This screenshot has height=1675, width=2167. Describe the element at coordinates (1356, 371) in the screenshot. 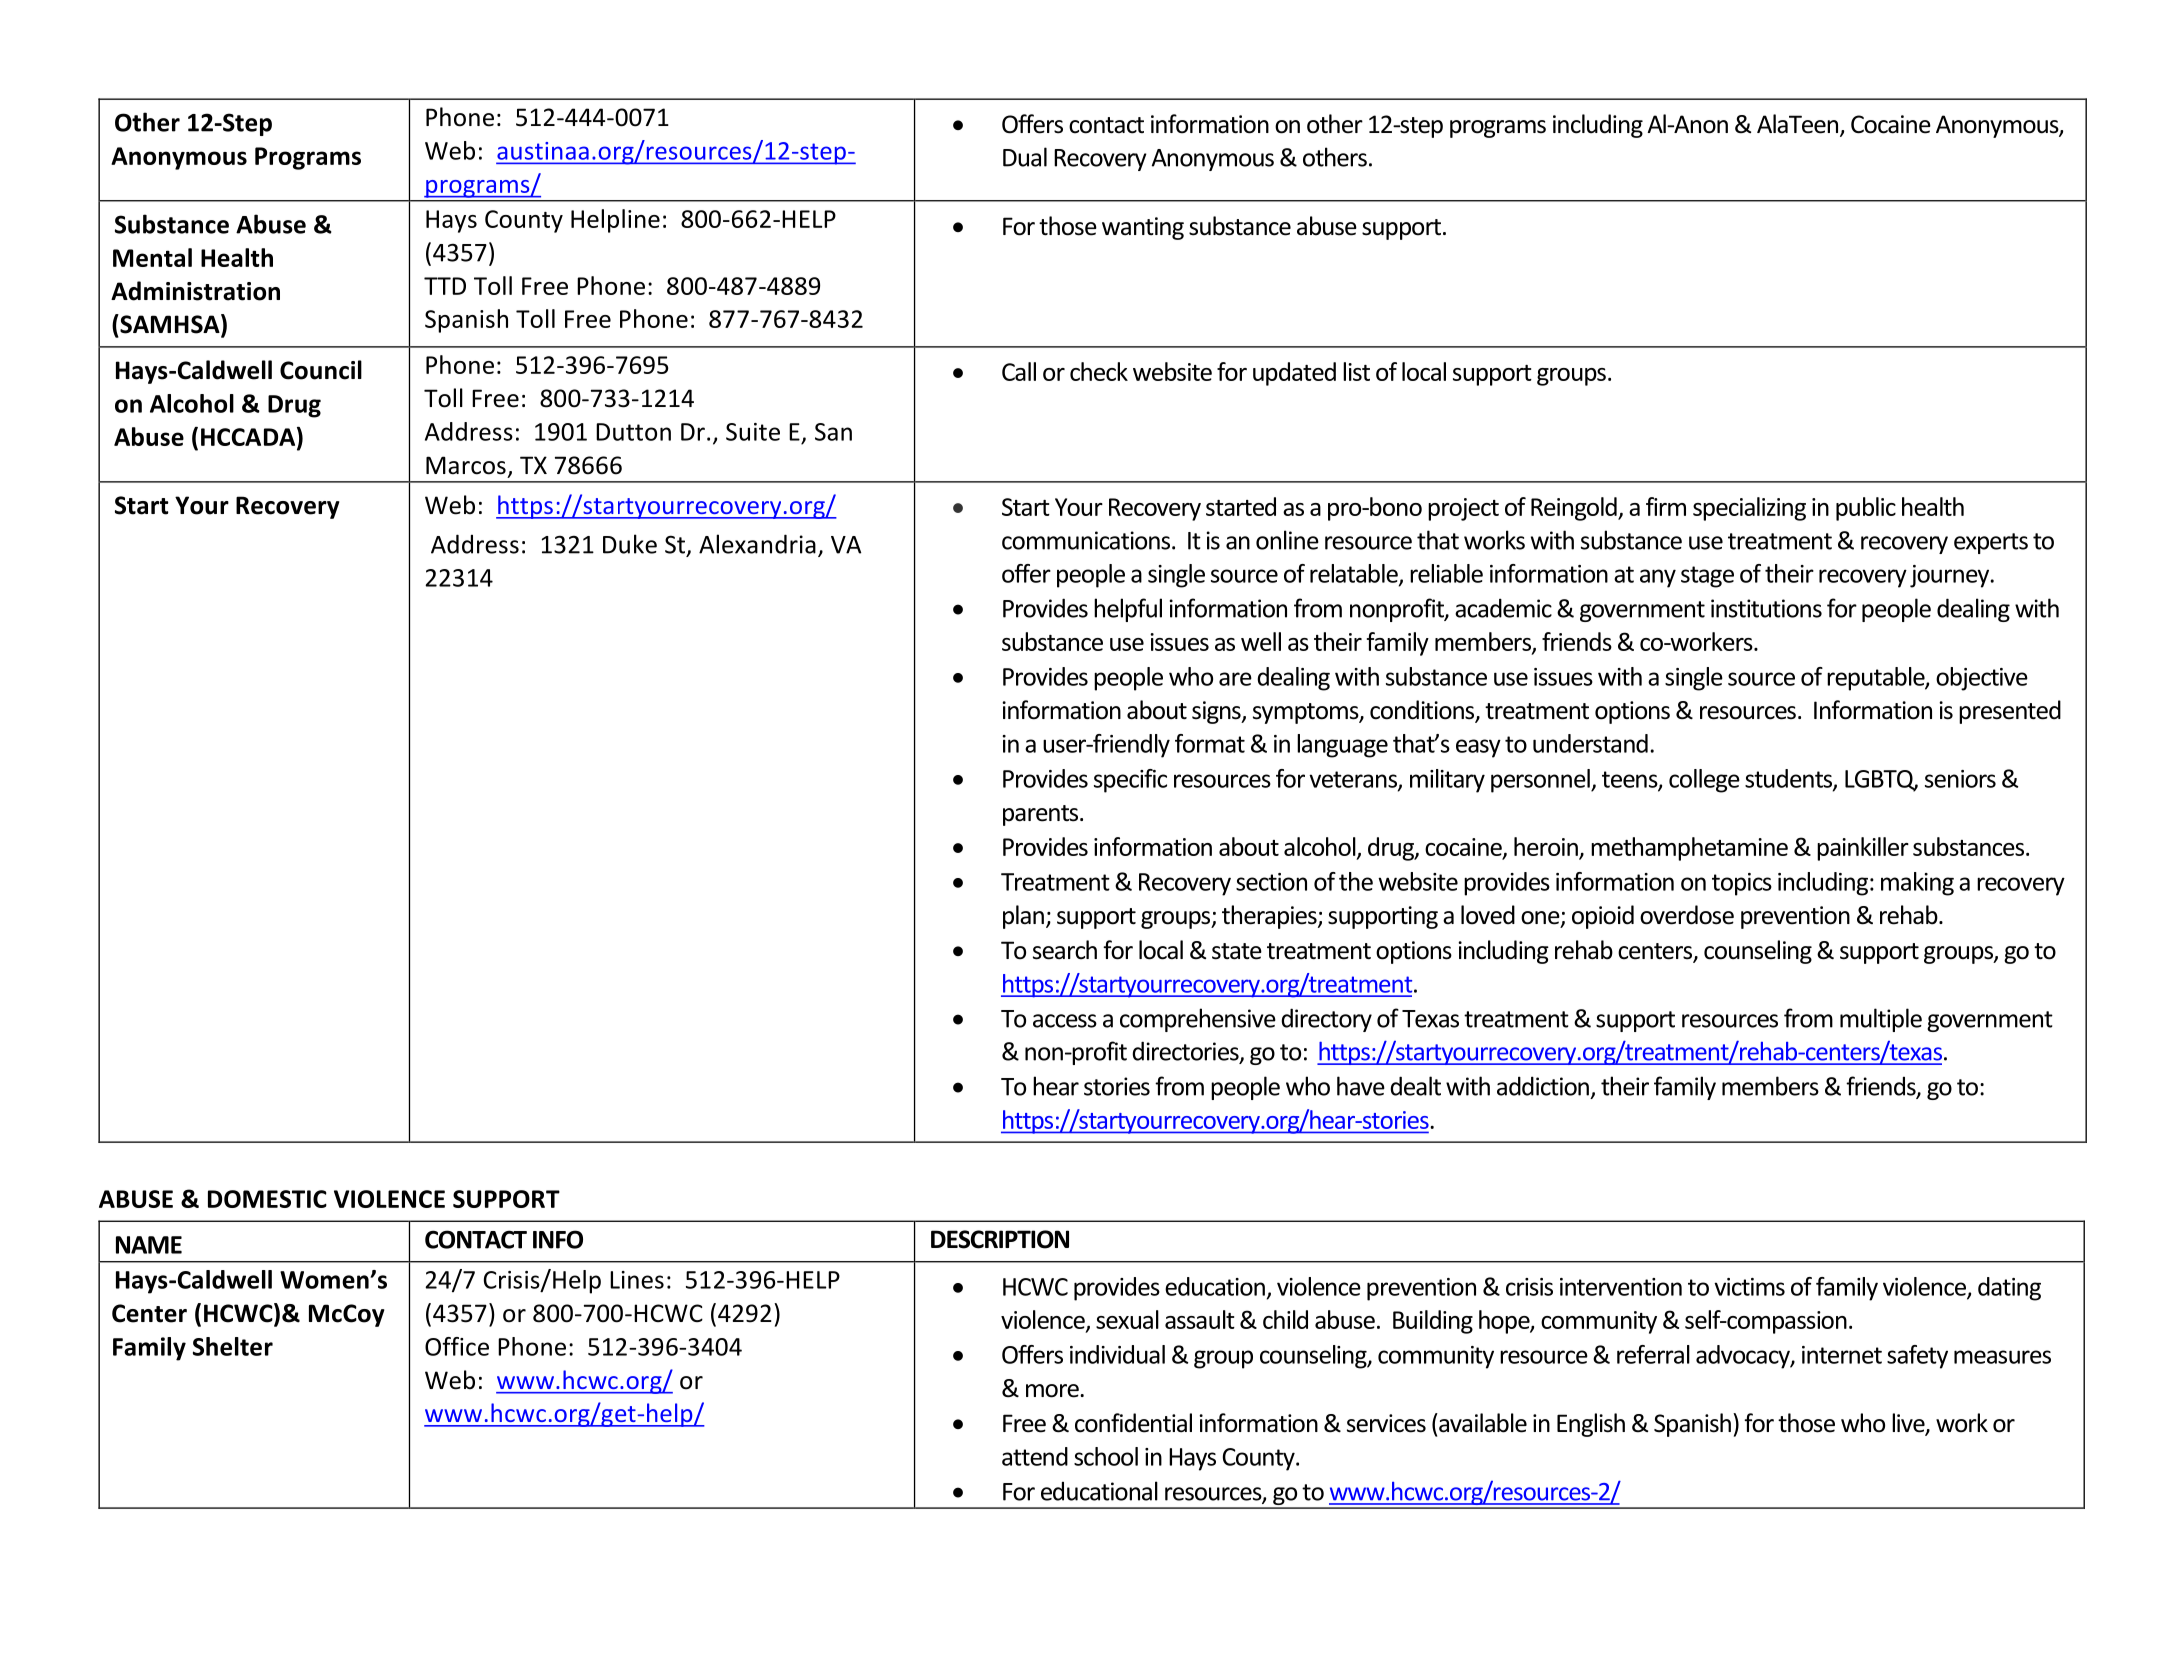

I see `list` at that location.
